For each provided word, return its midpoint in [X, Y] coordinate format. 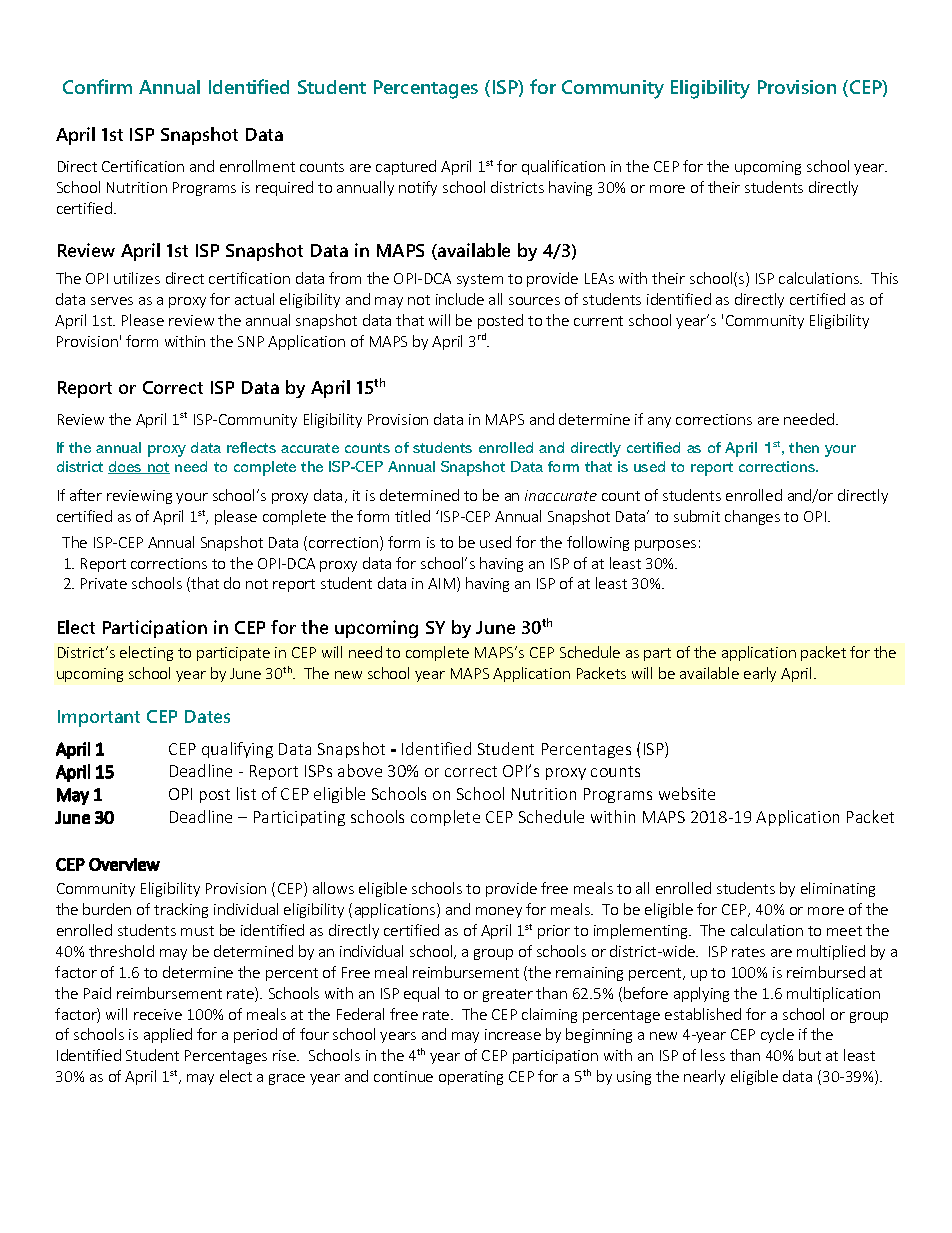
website [687, 793]
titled [412, 516]
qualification [563, 167]
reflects [251, 447]
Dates [207, 716]
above [360, 770]
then [804, 447]
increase [513, 1034]
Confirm [97, 86]
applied [168, 1035]
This [884, 278]
